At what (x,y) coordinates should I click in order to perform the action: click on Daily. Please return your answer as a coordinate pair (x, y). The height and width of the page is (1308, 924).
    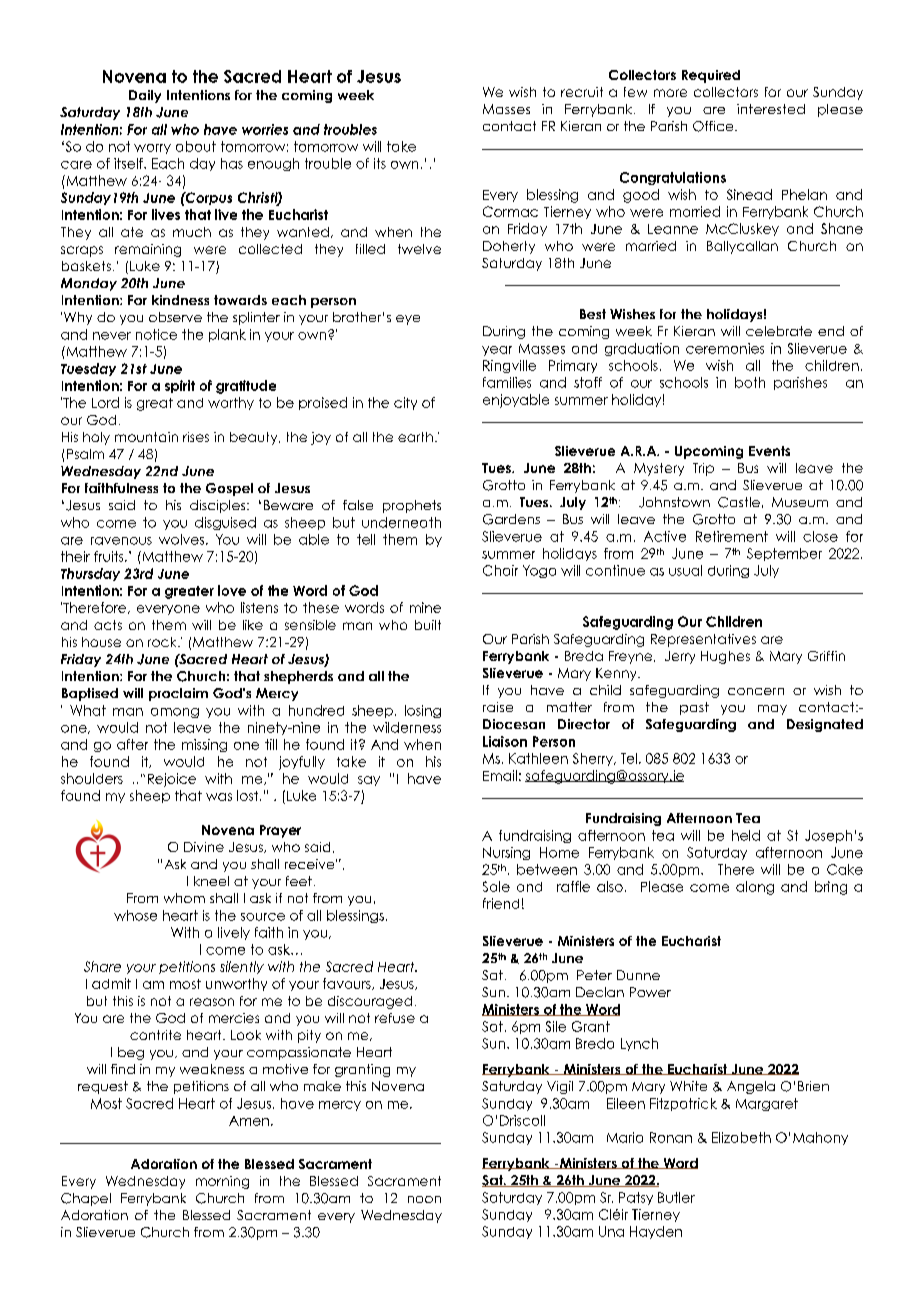
    Looking at the image, I should click on (145, 96).
